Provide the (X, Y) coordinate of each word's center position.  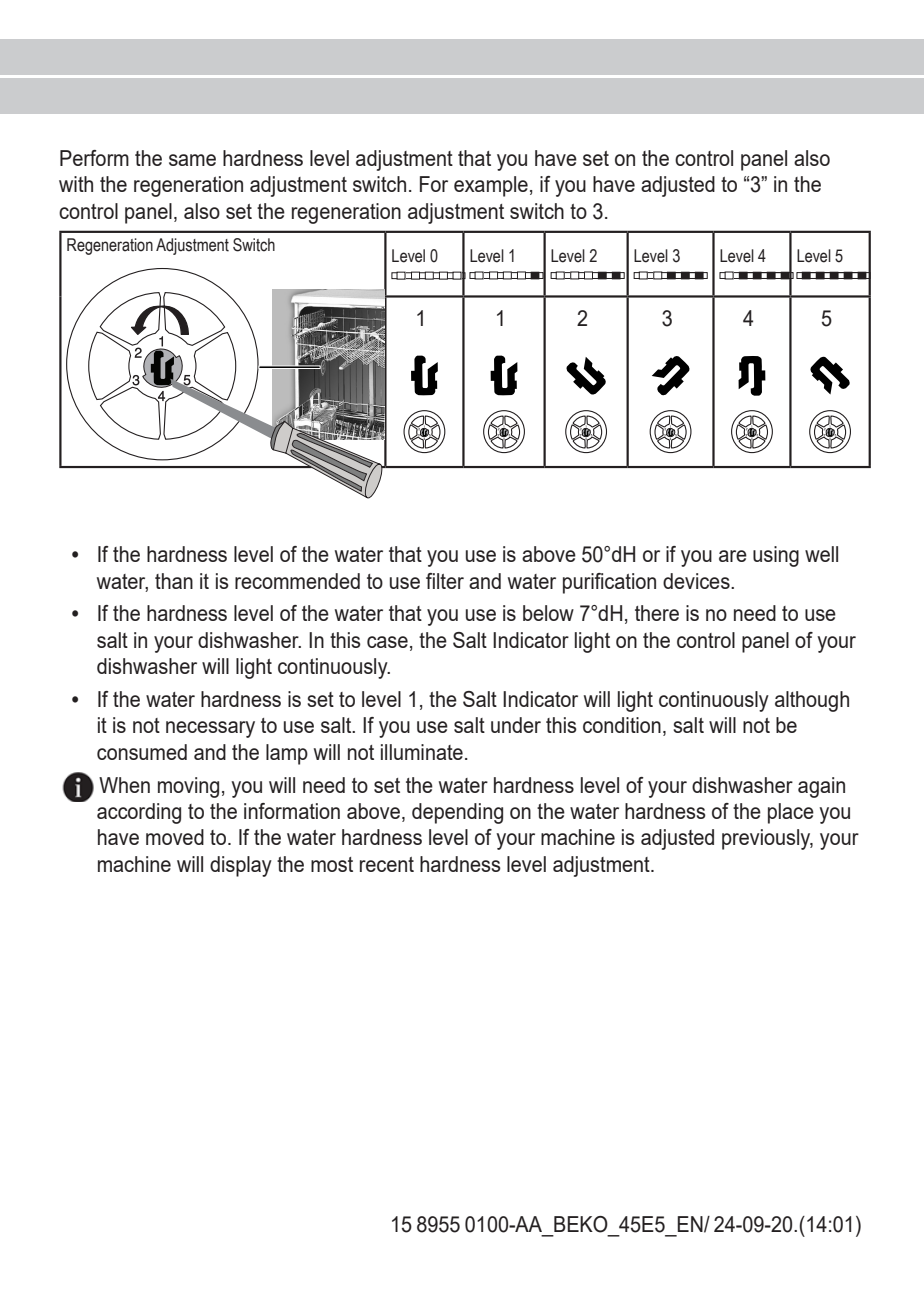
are (733, 556)
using (776, 556)
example (491, 186)
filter (445, 581)
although (812, 701)
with (76, 184)
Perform (94, 158)
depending (457, 813)
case (387, 642)
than (174, 581)
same (192, 160)
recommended (297, 581)
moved (175, 837)
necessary (210, 729)
